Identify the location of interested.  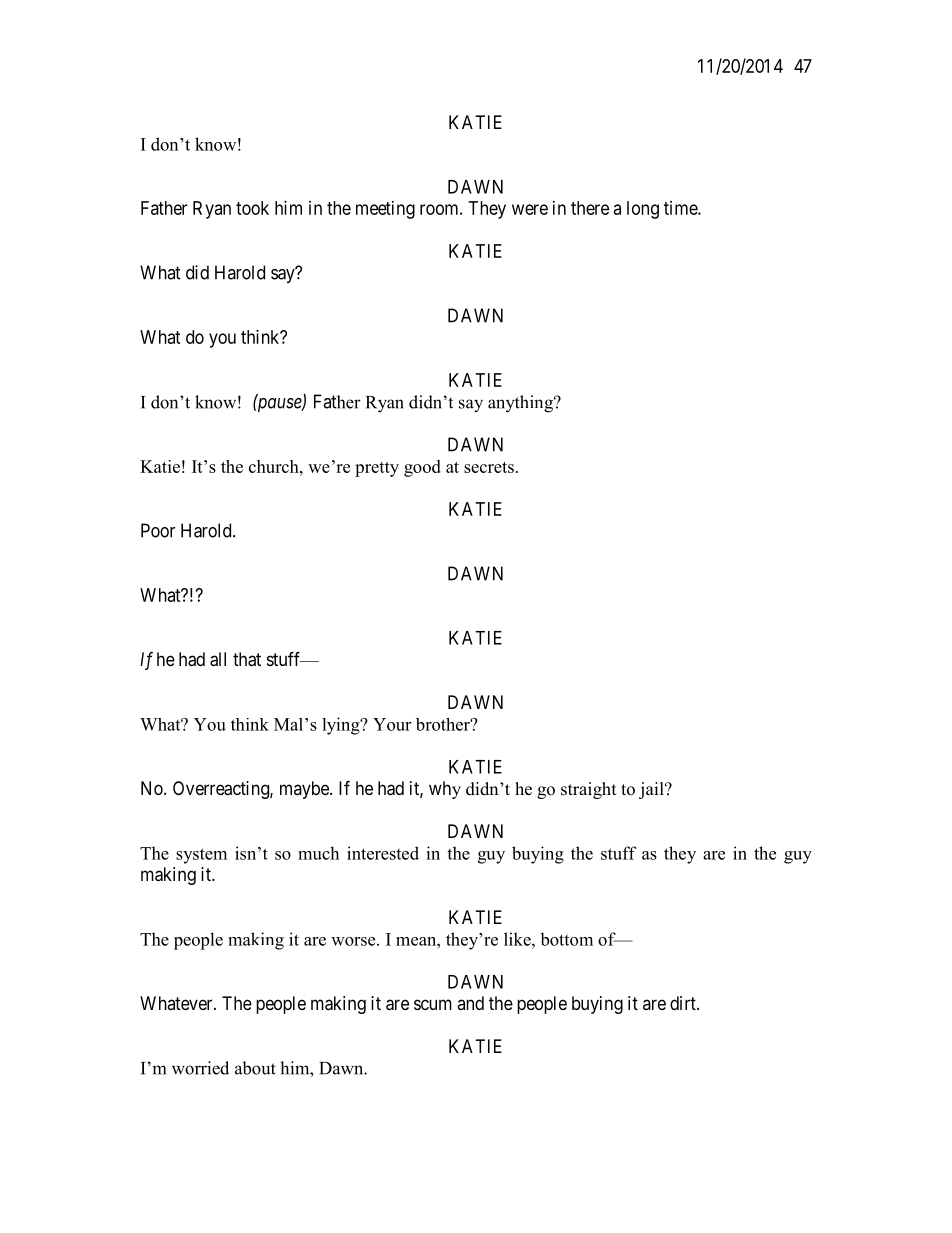
(383, 853).
